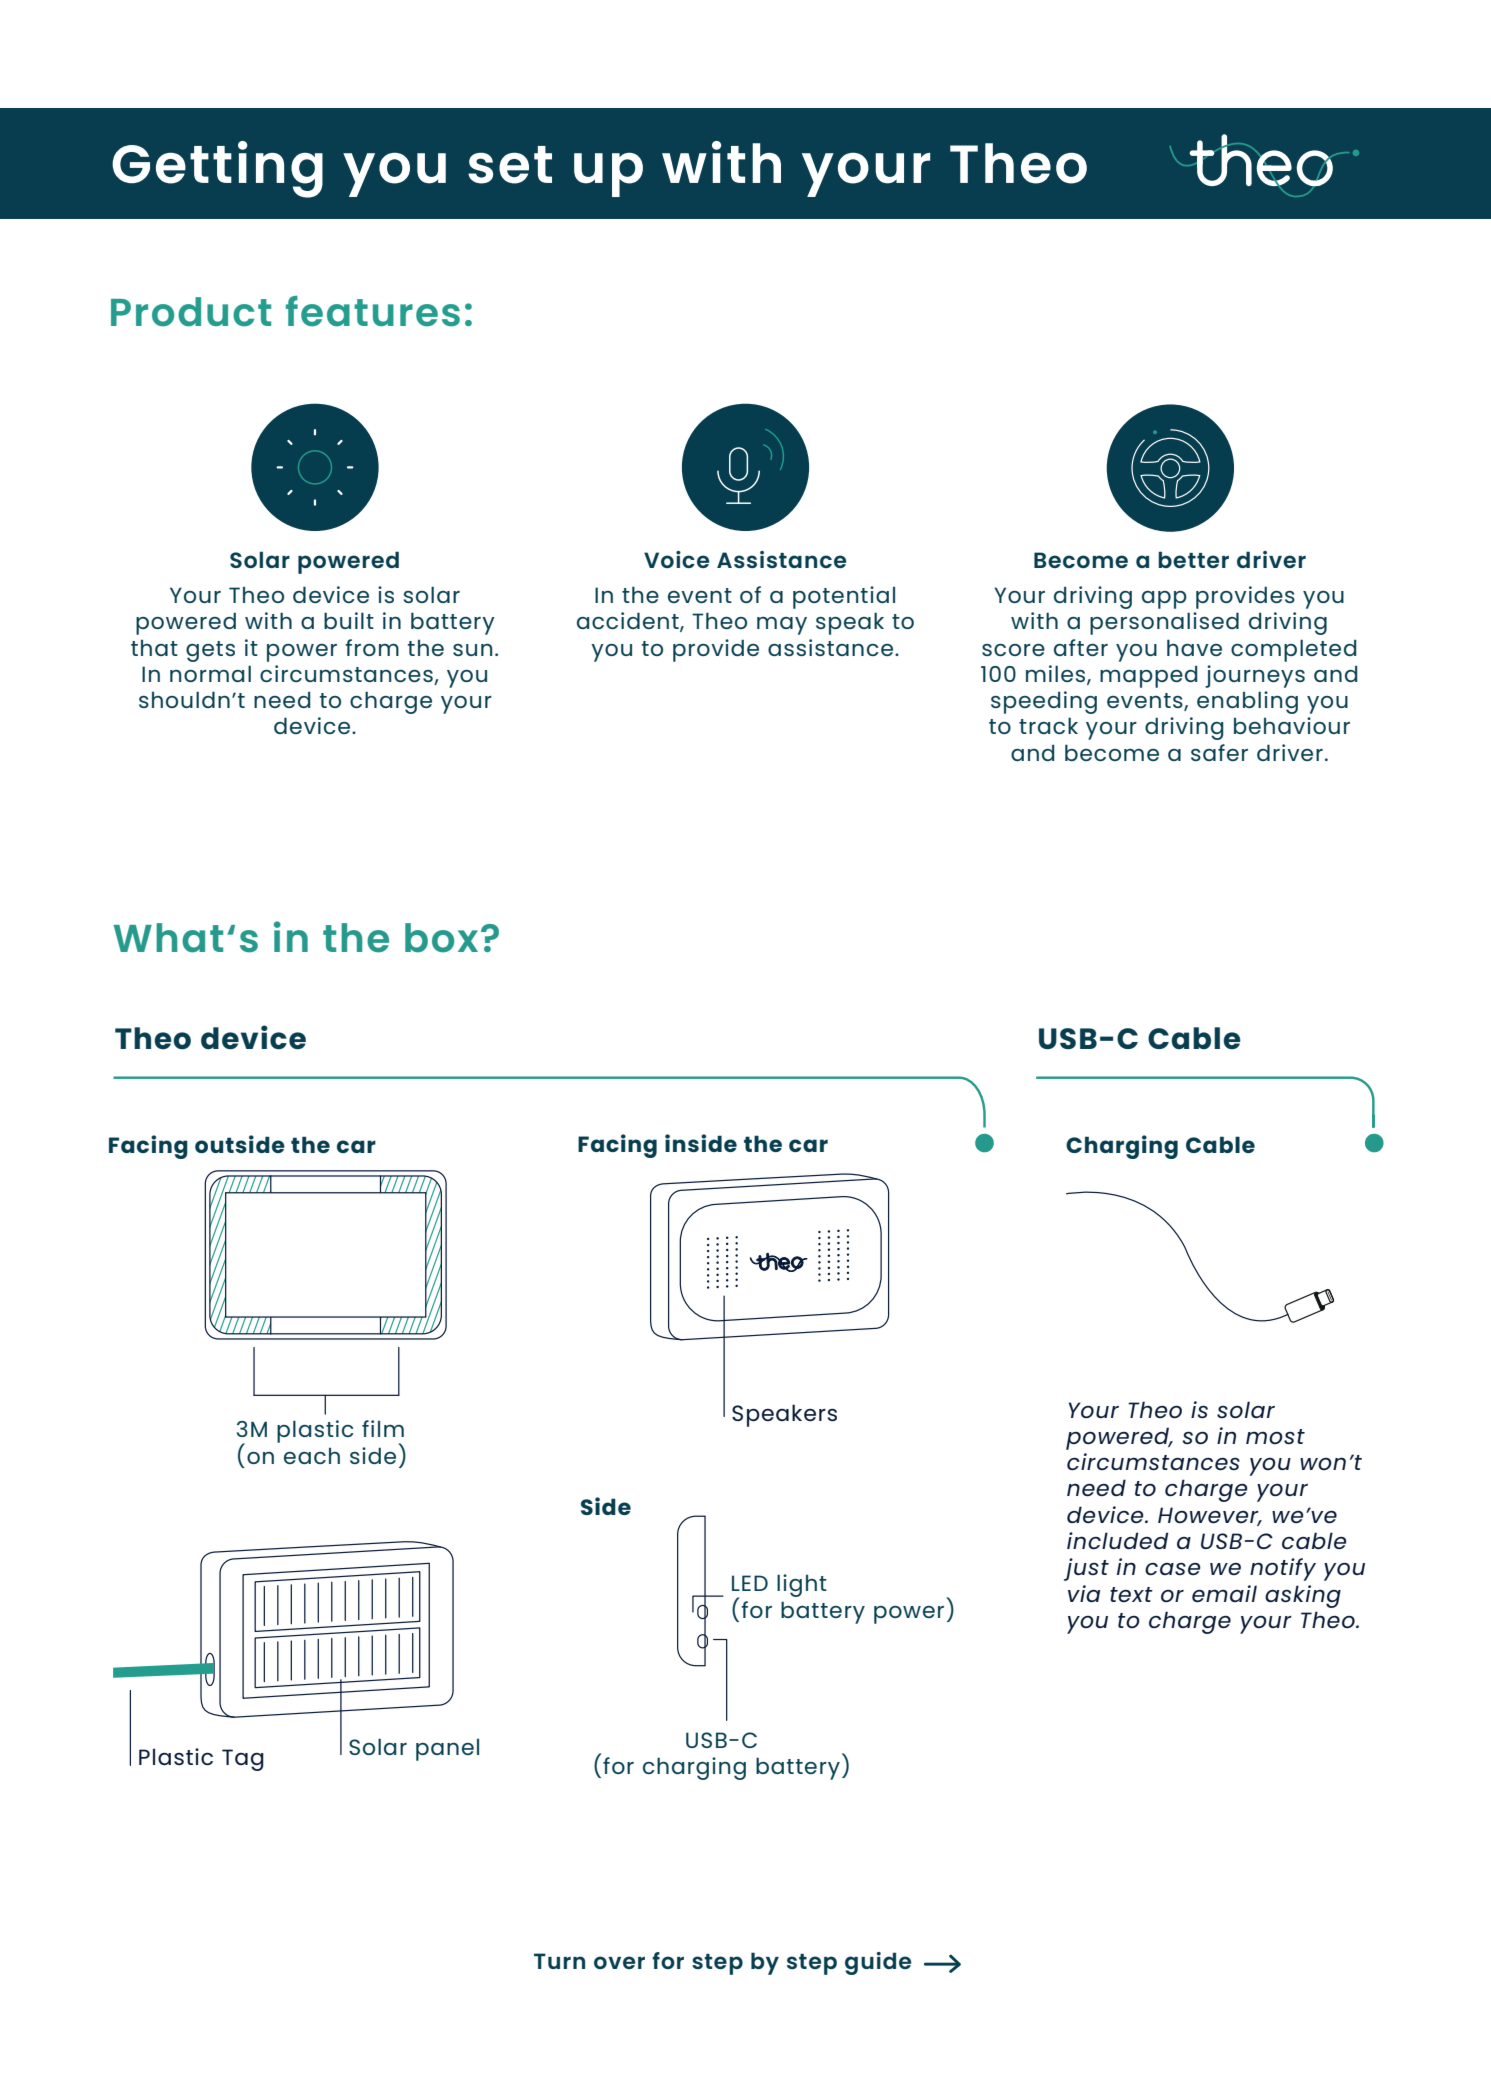  What do you see at coordinates (217, 169) in the screenshot?
I see `Getting` at bounding box center [217, 169].
